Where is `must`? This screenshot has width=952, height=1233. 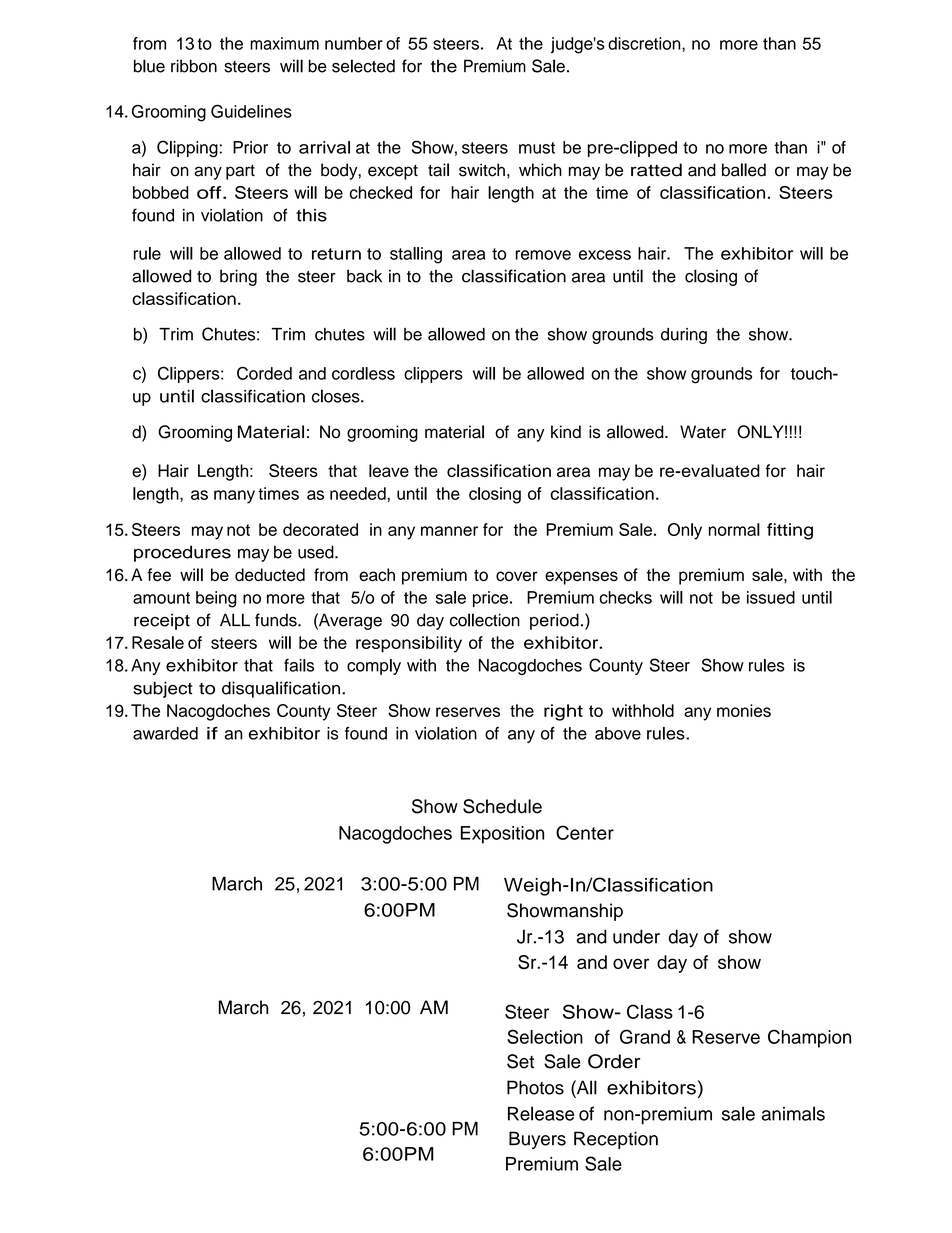 must is located at coordinates (537, 148).
